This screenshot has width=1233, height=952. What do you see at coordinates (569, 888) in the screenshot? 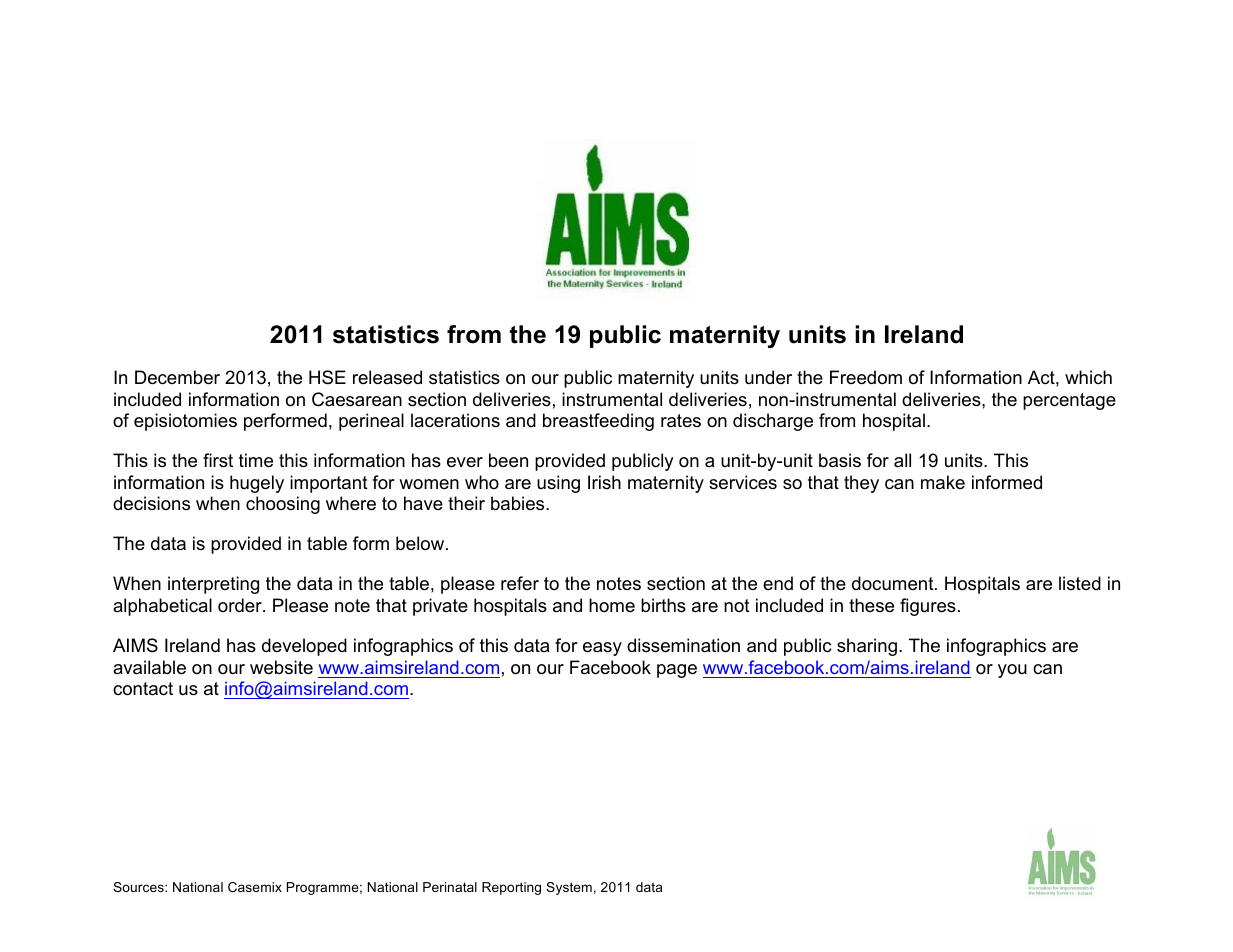
I see `System` at bounding box center [569, 888].
